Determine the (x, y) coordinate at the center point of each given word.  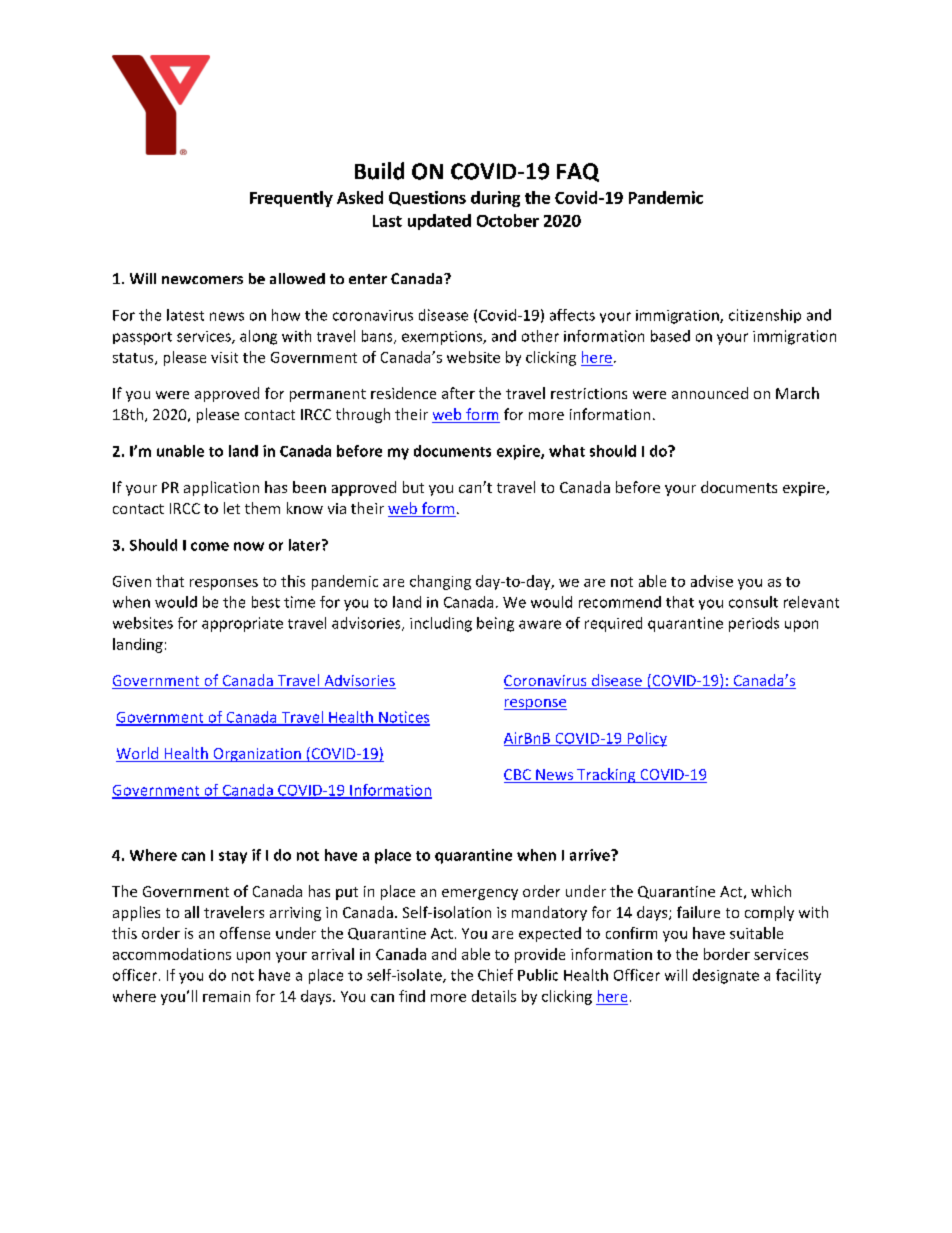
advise (712, 581)
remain (226, 996)
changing (440, 582)
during (495, 199)
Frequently (291, 199)
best (266, 602)
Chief (495, 975)
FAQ (578, 172)
